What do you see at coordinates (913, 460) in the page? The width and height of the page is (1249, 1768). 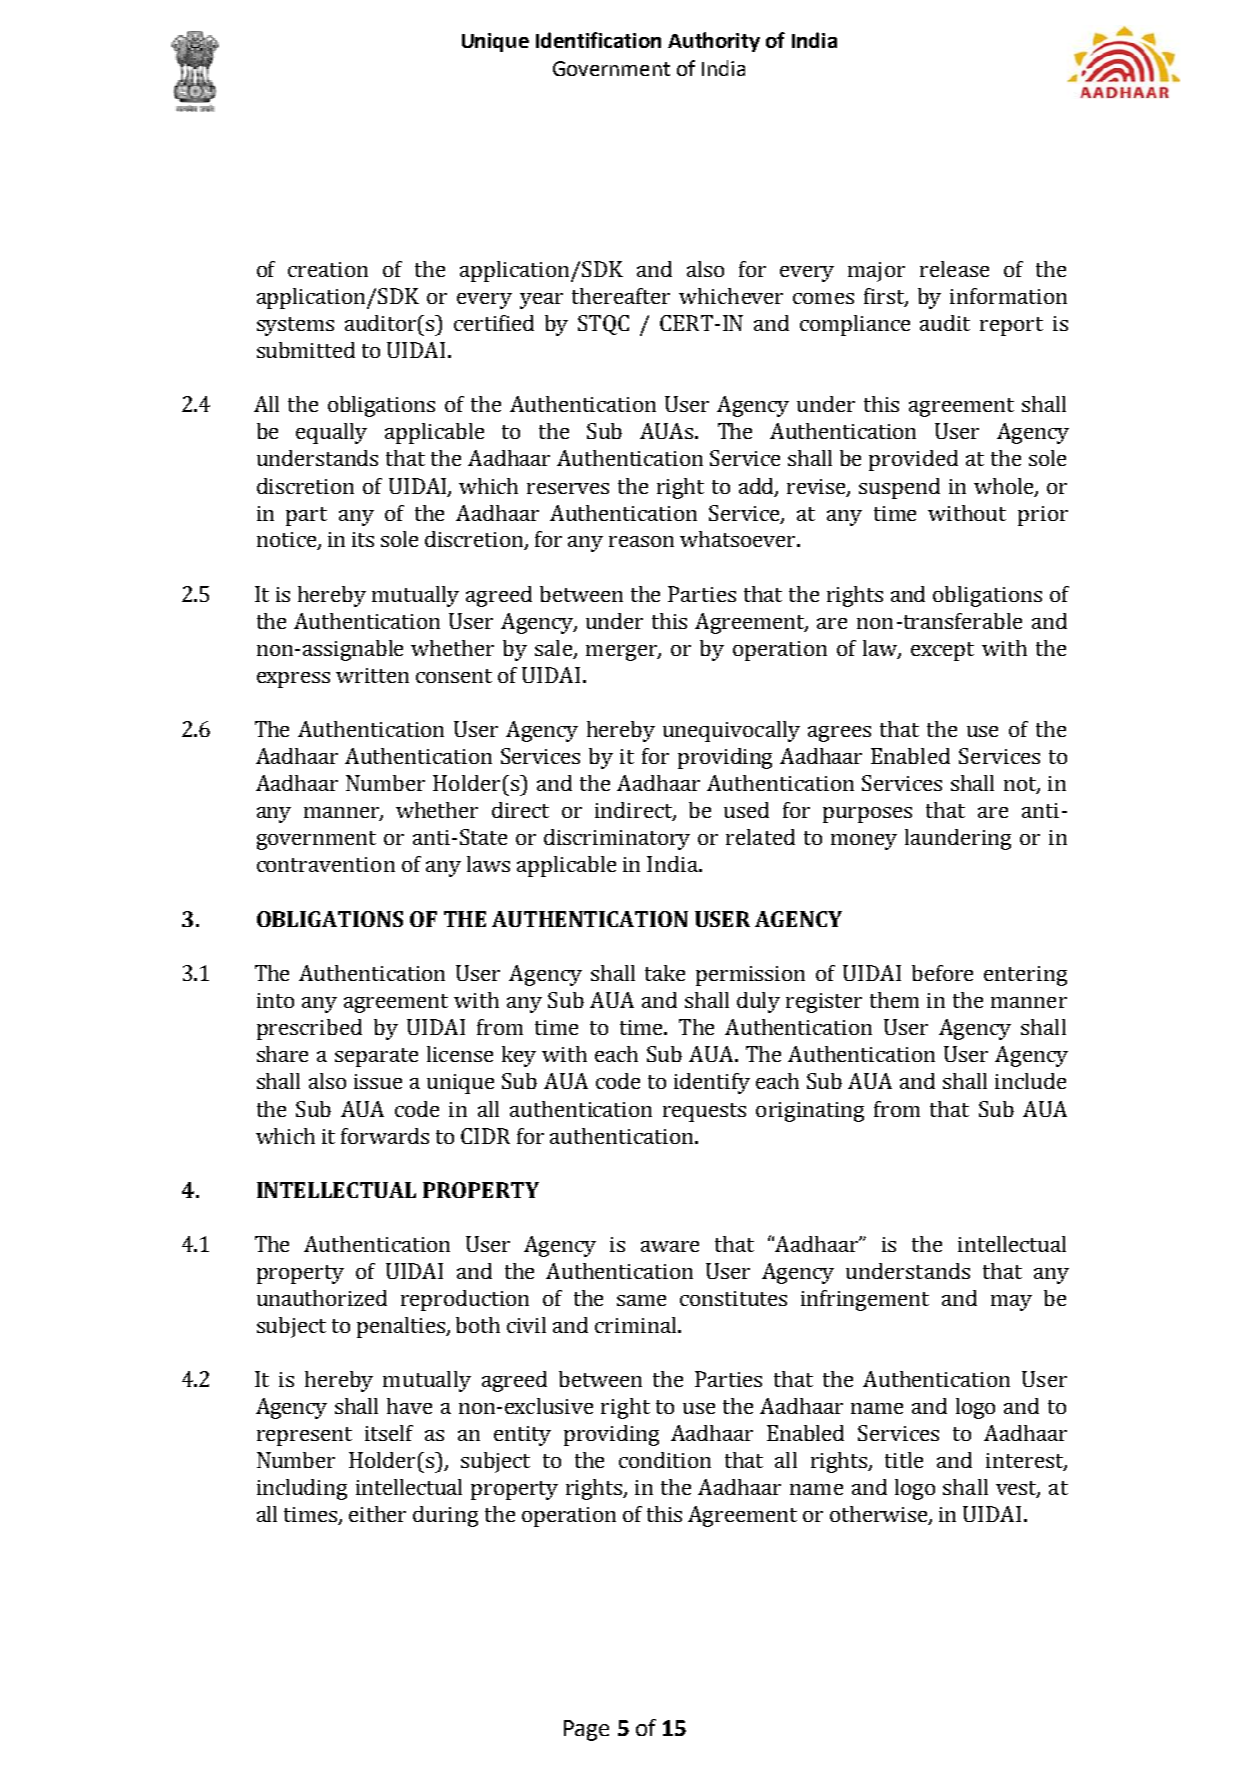 I see `provided` at bounding box center [913, 460].
